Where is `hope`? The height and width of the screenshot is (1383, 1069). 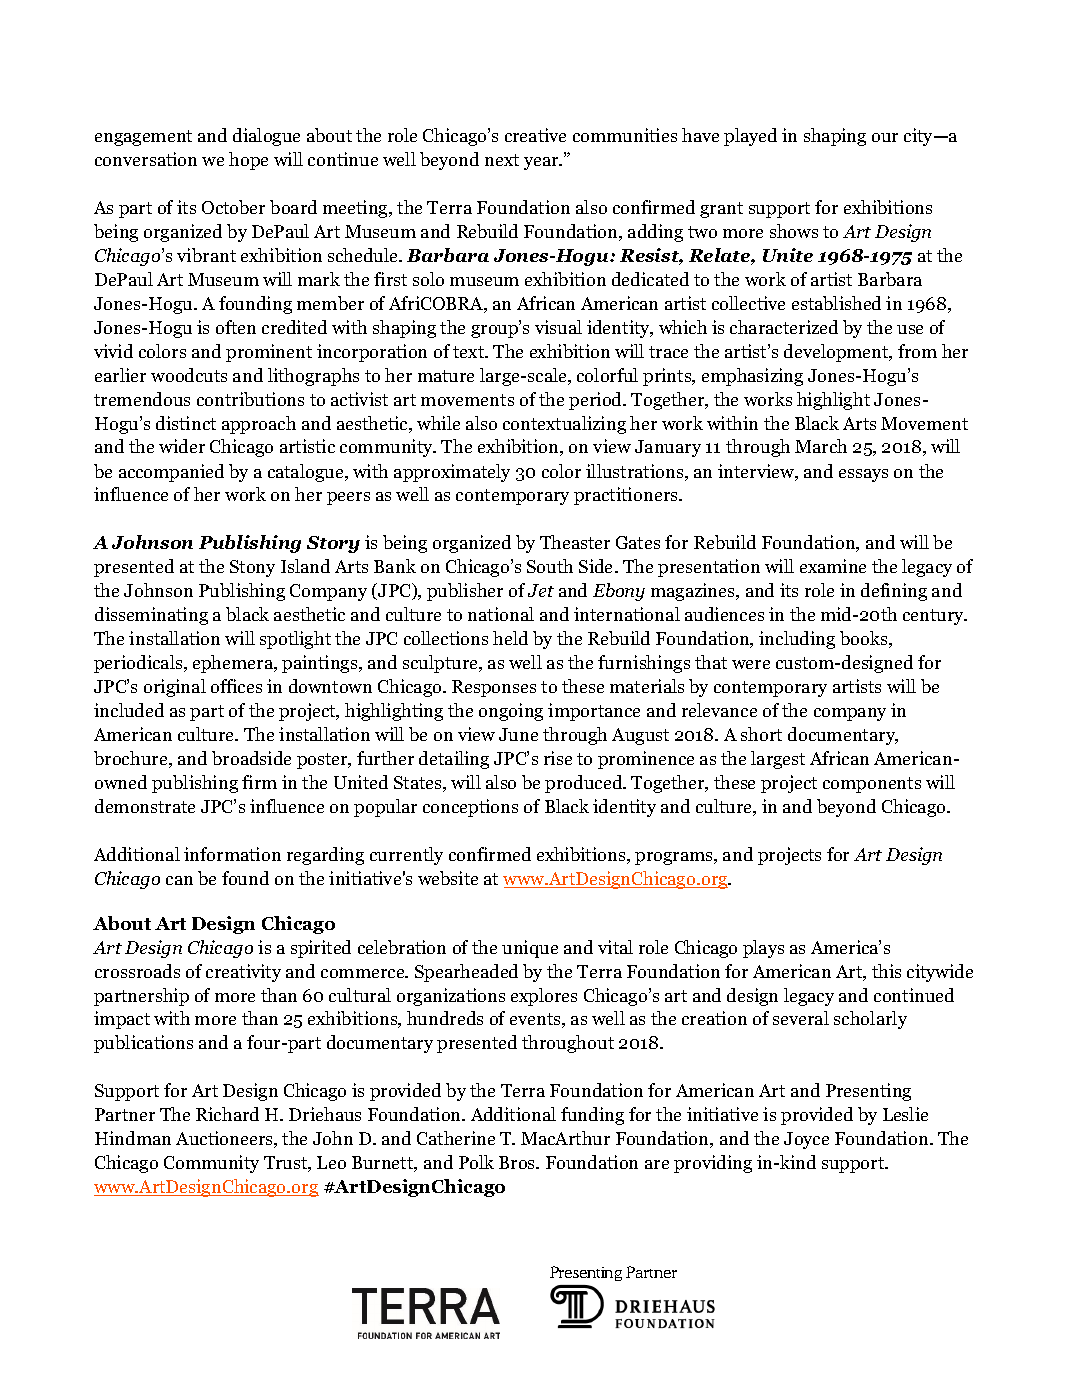
hope is located at coordinates (248, 161).
